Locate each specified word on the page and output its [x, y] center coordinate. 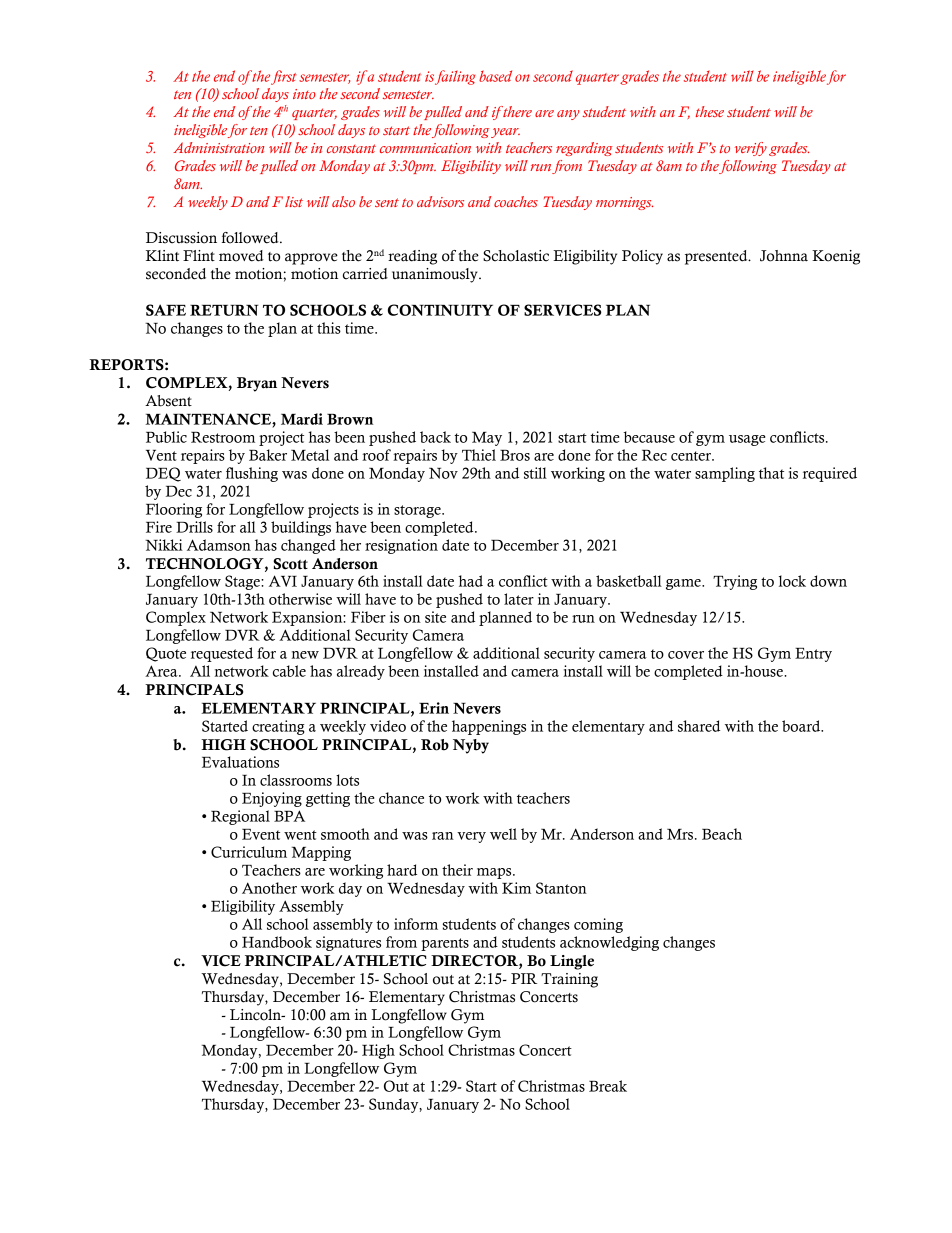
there [516, 111]
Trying [735, 582]
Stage [243, 582]
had [471, 581]
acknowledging [609, 943]
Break [608, 1086]
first [283, 77]
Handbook [277, 942]
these [709, 111]
